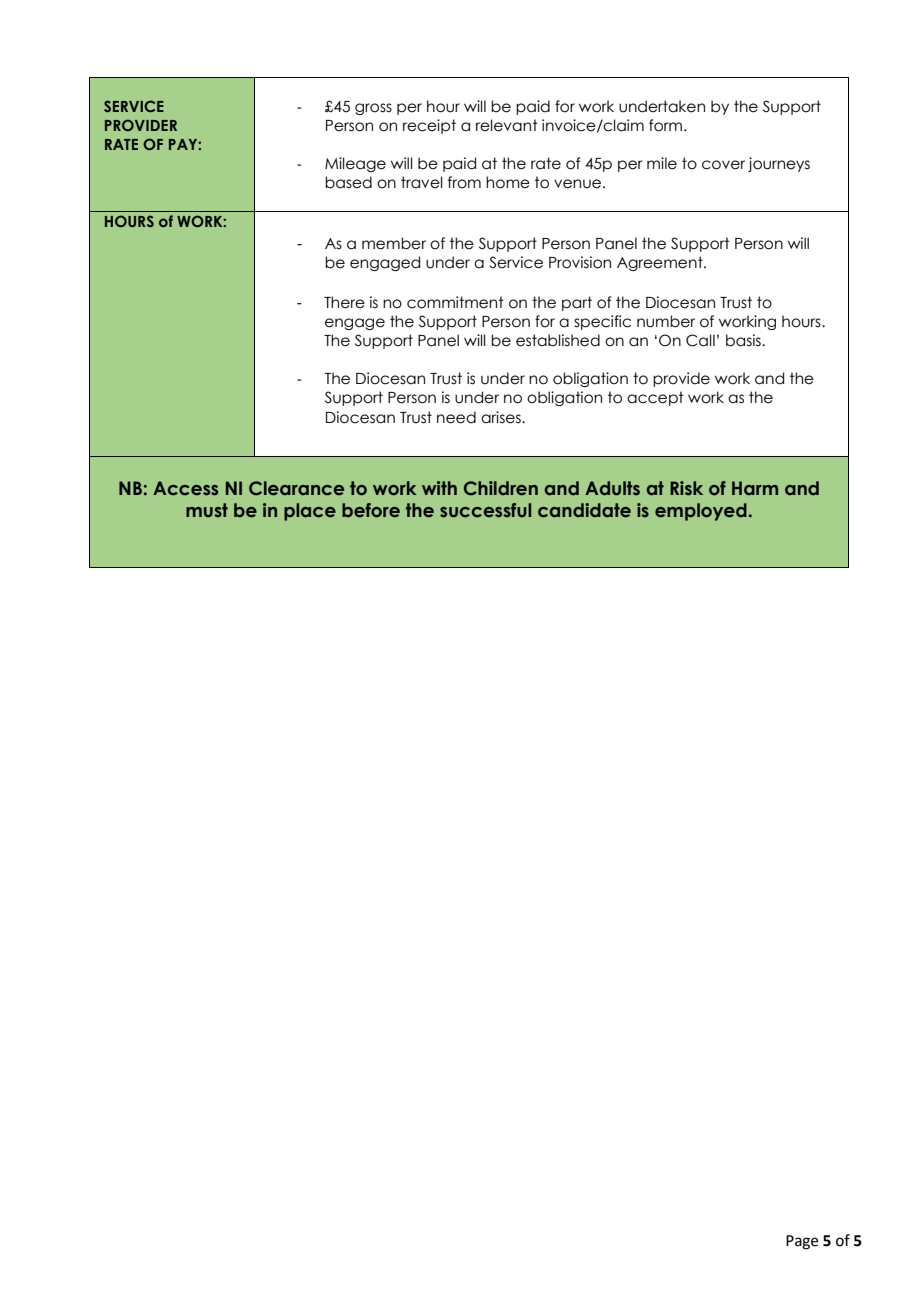 The image size is (924, 1307). What do you see at coordinates (485, 510) in the screenshot?
I see `successful` at bounding box center [485, 510].
